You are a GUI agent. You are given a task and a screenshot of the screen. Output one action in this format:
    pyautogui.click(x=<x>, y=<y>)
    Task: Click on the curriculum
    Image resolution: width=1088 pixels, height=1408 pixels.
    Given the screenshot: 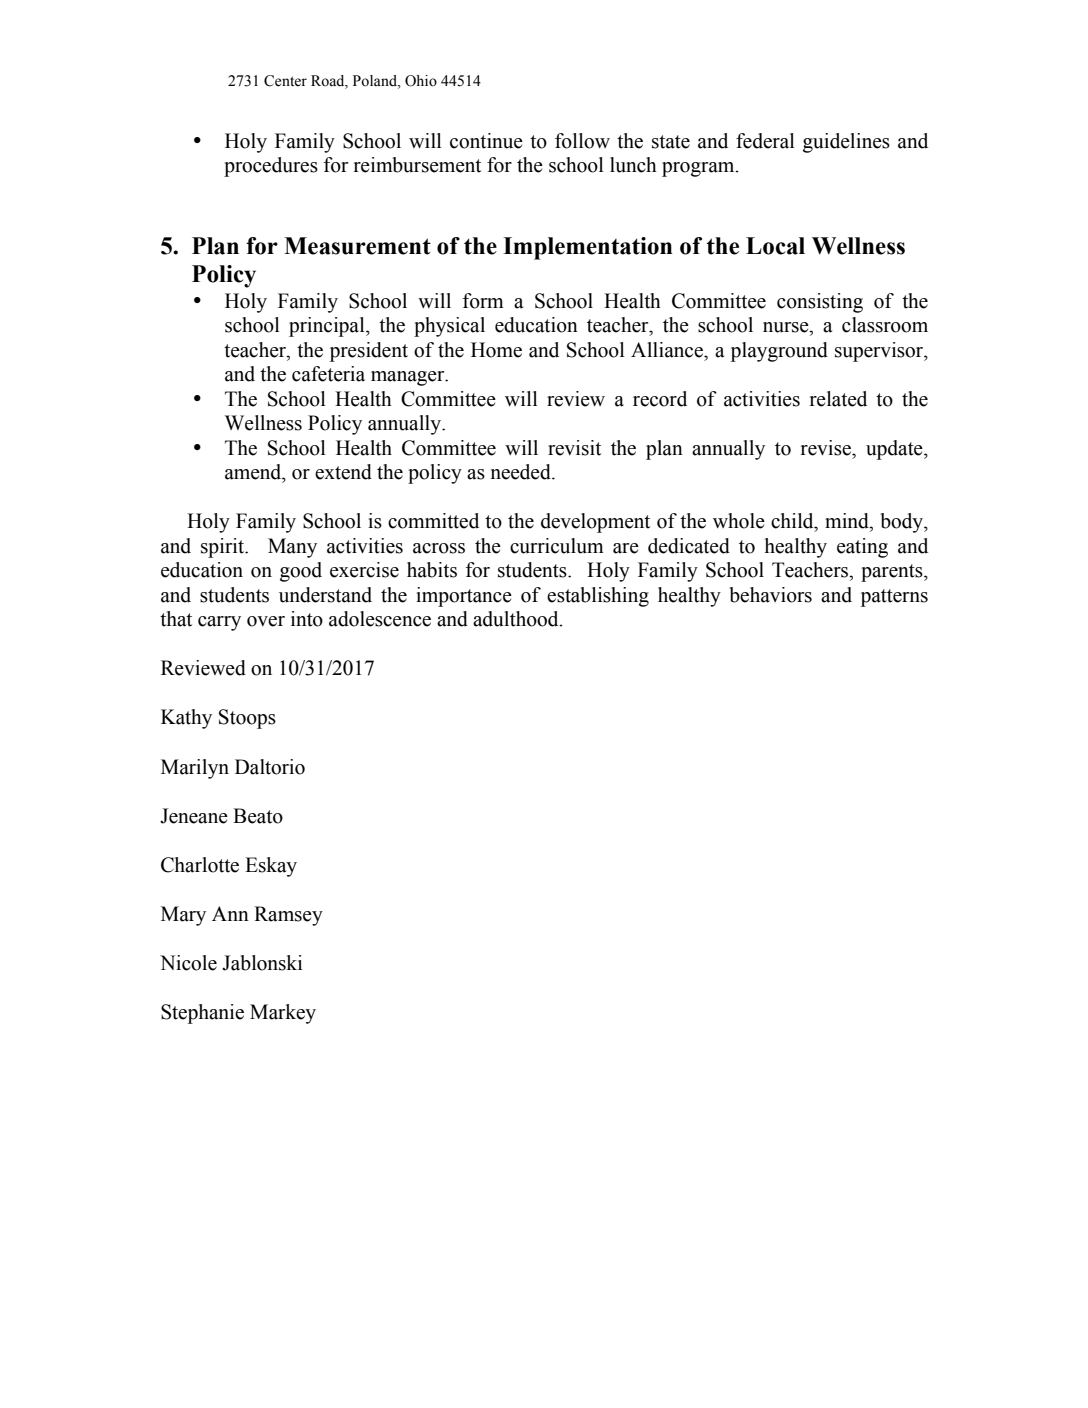 What is the action you would take?
    pyautogui.click(x=557, y=546)
